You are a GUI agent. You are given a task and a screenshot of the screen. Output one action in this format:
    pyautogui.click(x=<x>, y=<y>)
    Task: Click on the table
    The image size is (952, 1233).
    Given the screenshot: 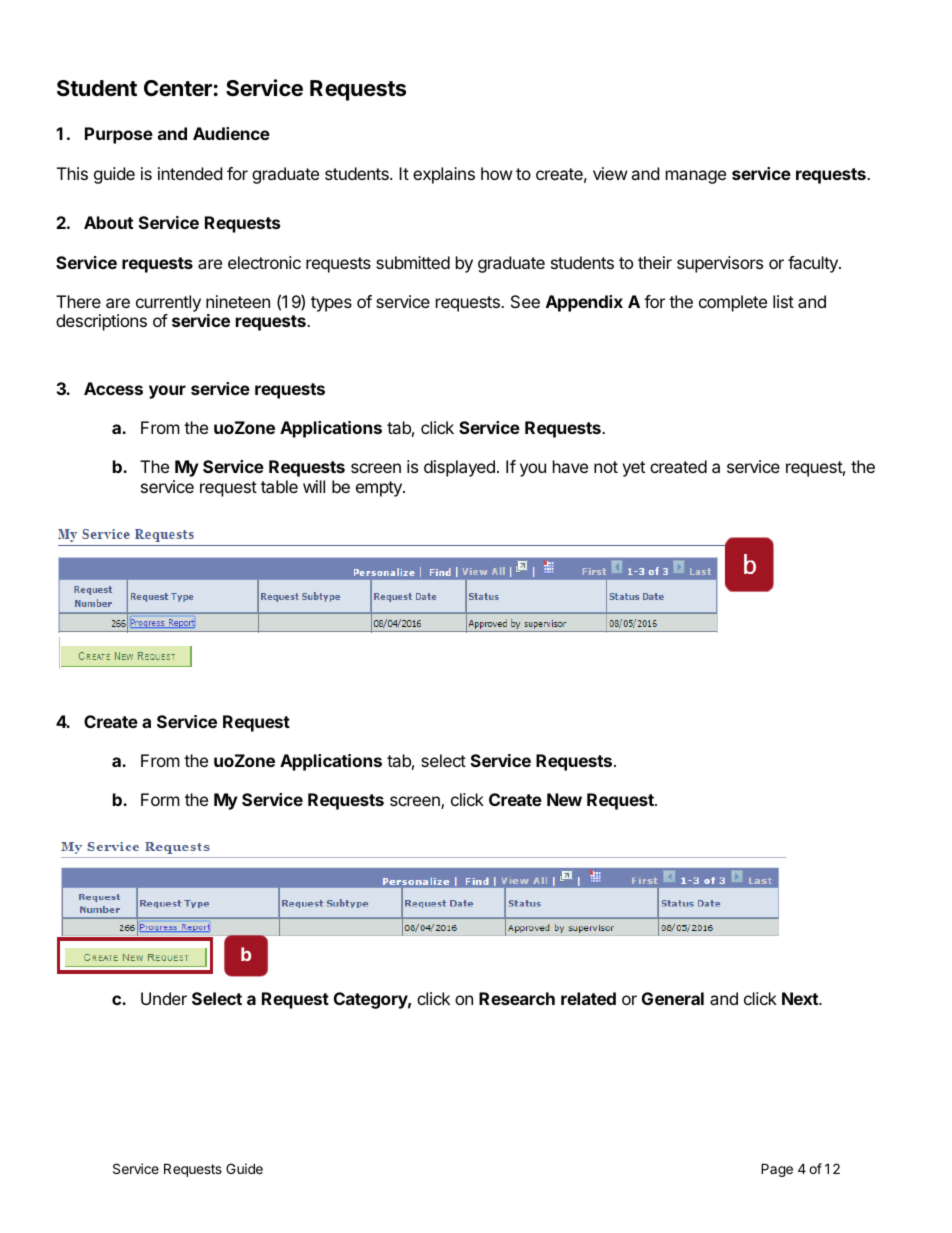 What is the action you would take?
    pyautogui.click(x=279, y=486)
